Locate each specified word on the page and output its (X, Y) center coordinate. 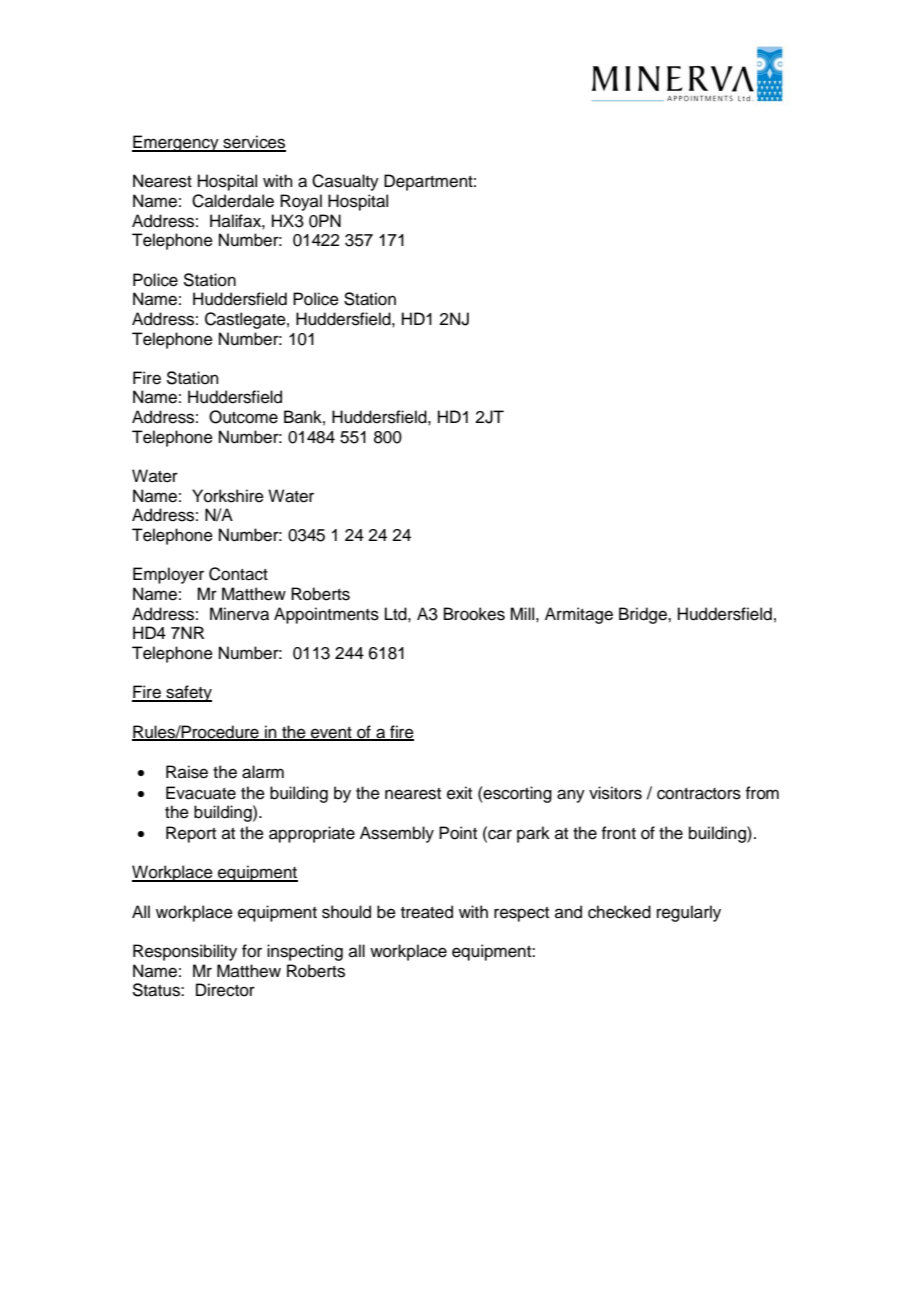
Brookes (474, 614)
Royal (301, 202)
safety (188, 693)
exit (459, 793)
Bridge (644, 615)
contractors (699, 794)
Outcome (243, 417)
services (253, 143)
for (252, 951)
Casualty (345, 182)
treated (427, 912)
